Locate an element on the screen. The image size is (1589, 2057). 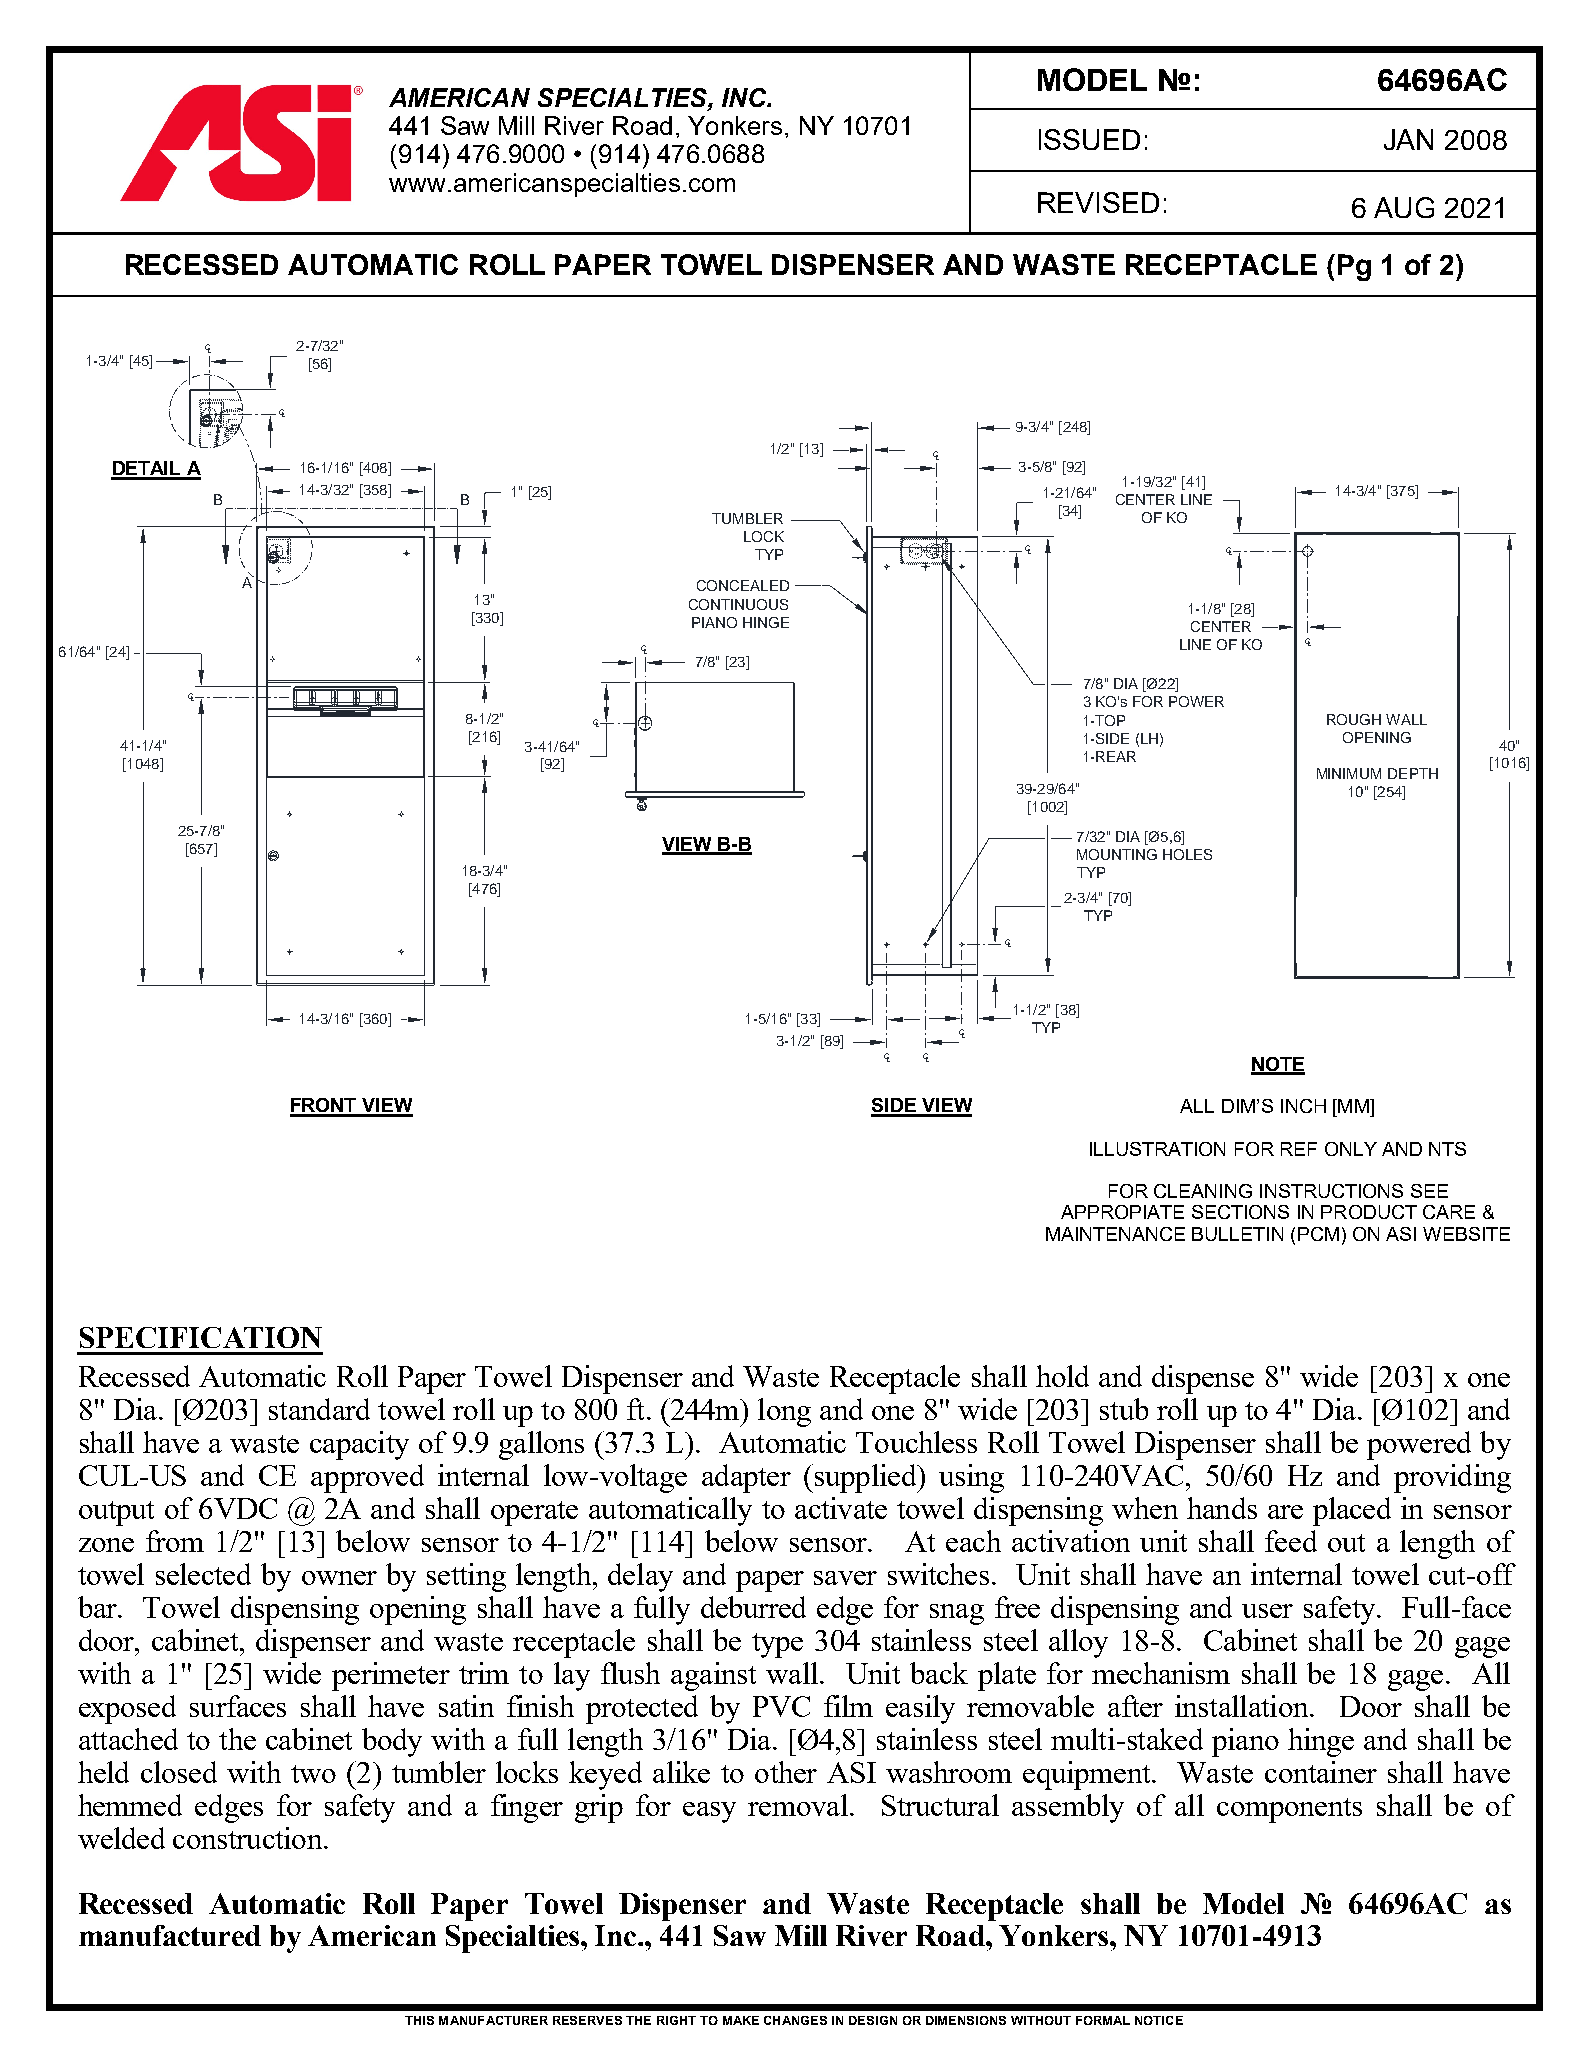
standard is located at coordinates (319, 1409).
